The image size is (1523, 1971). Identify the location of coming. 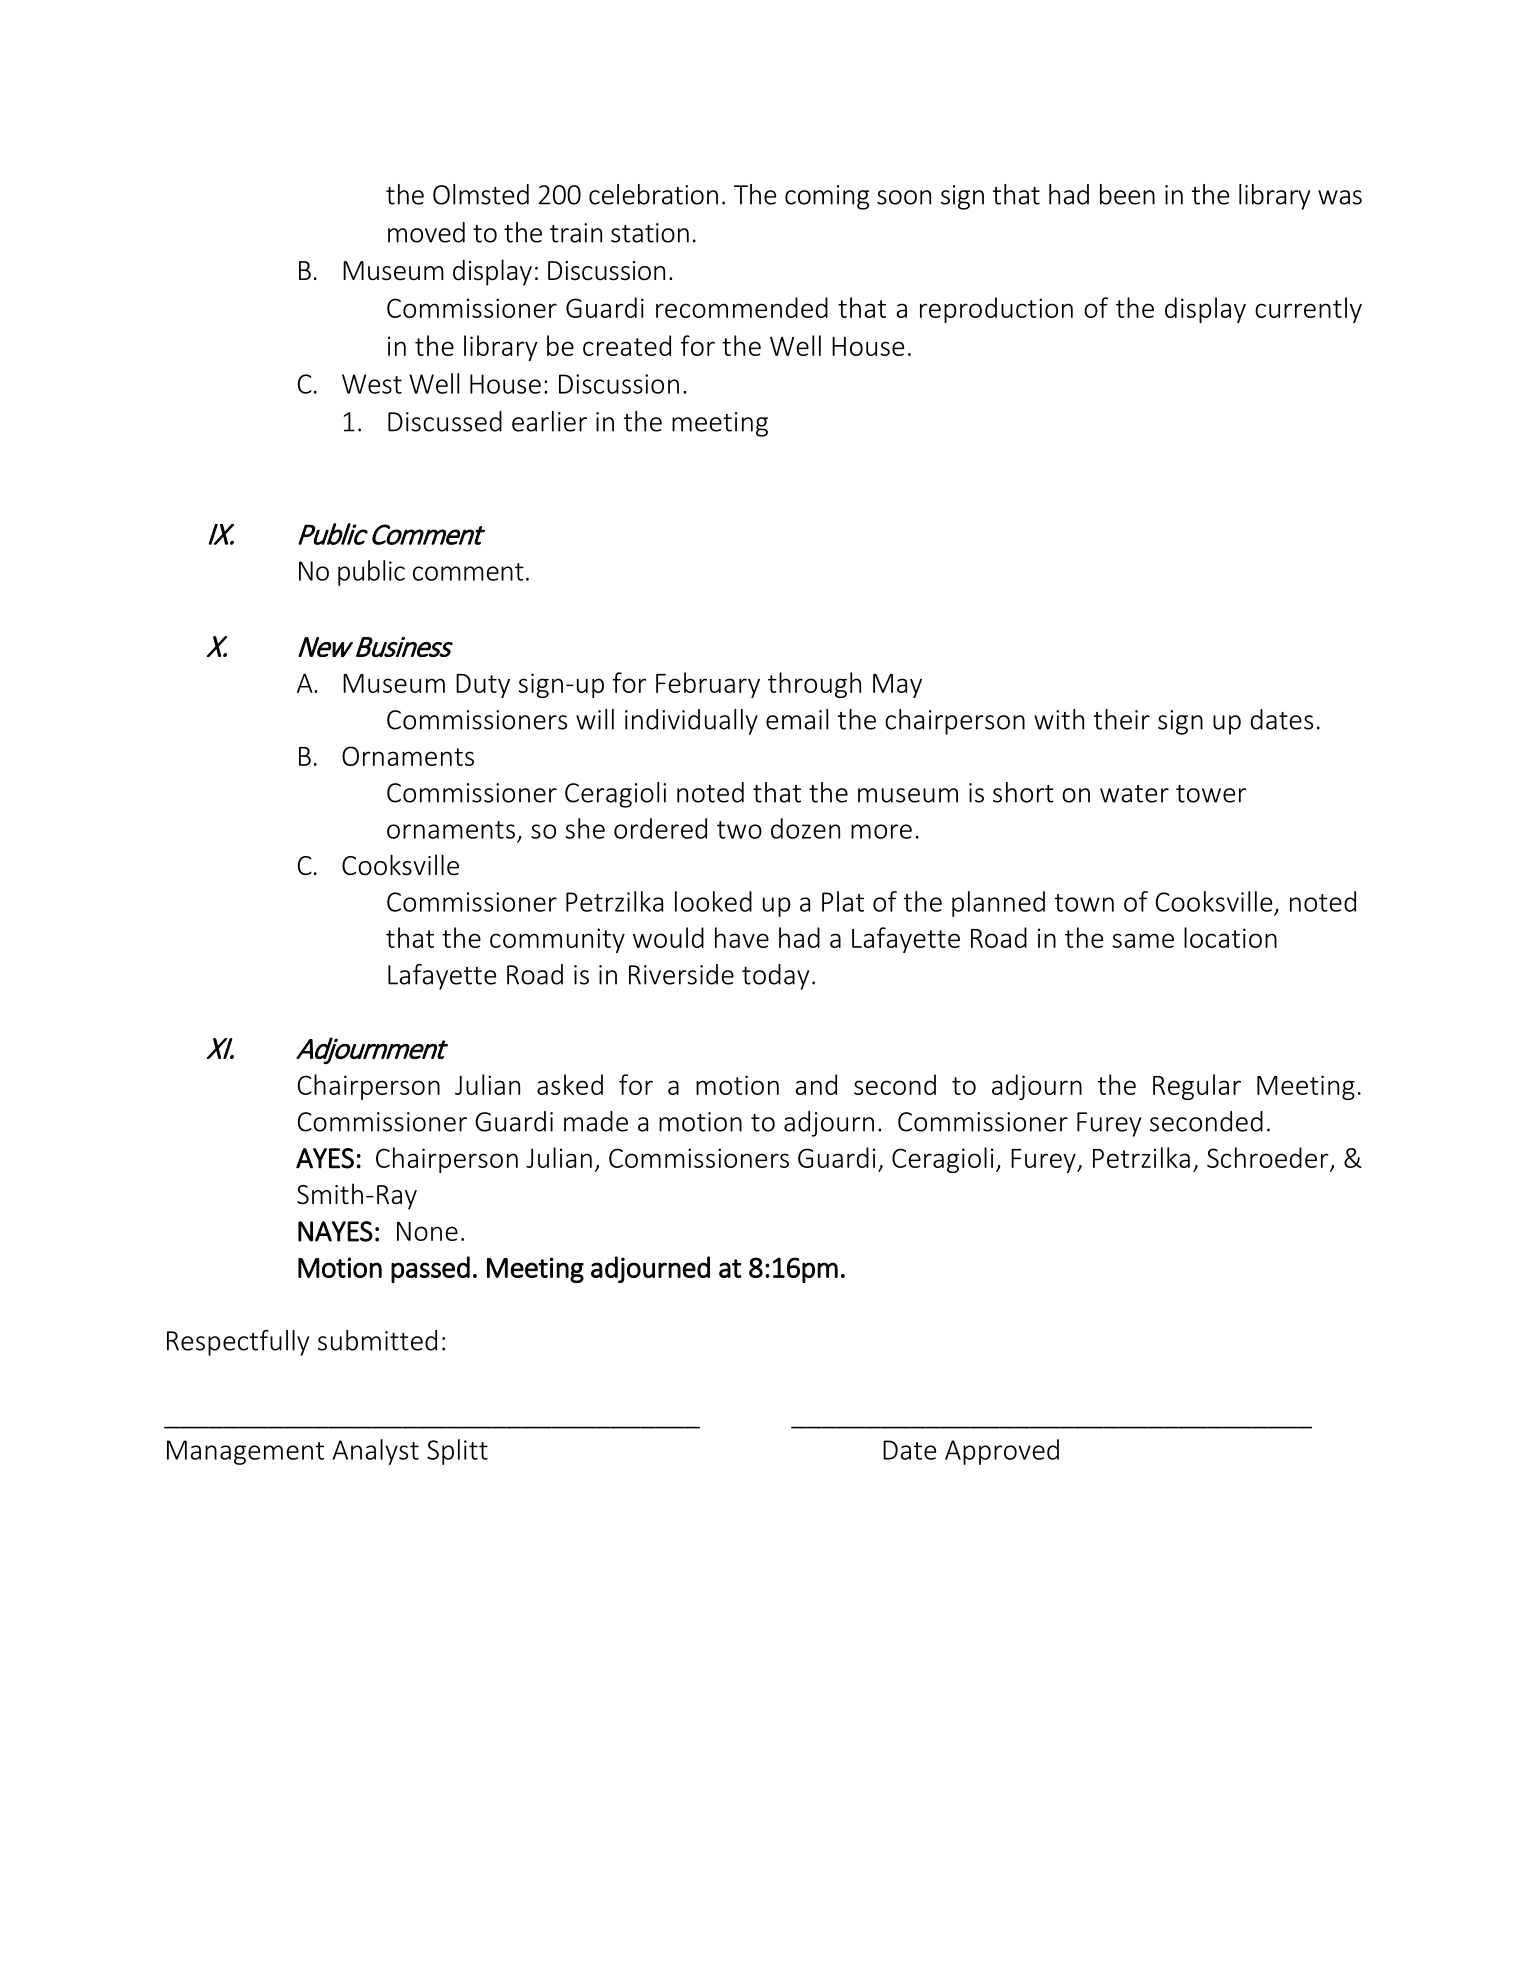
(827, 197).
